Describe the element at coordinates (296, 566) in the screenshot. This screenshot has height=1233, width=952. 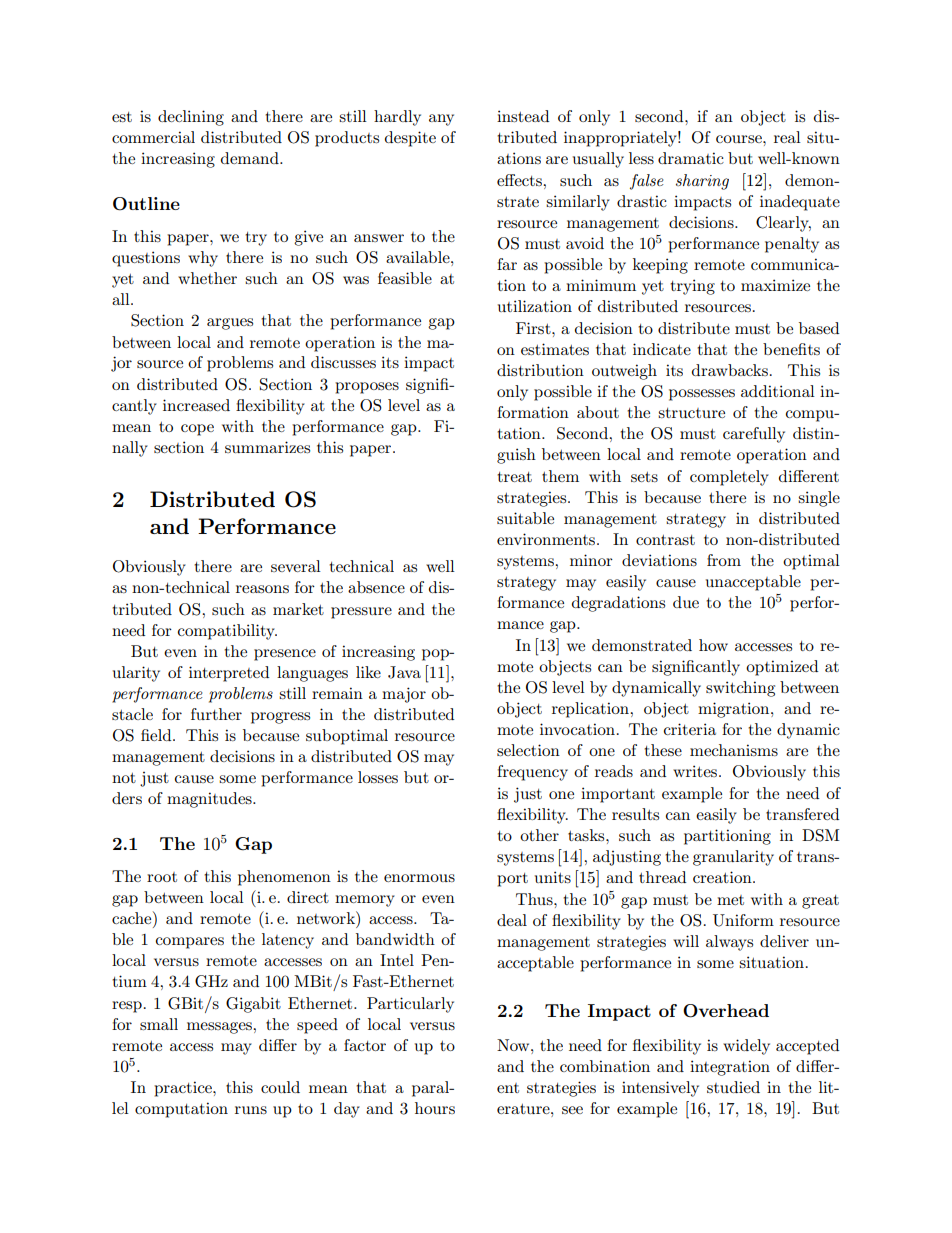
I see `several` at that location.
